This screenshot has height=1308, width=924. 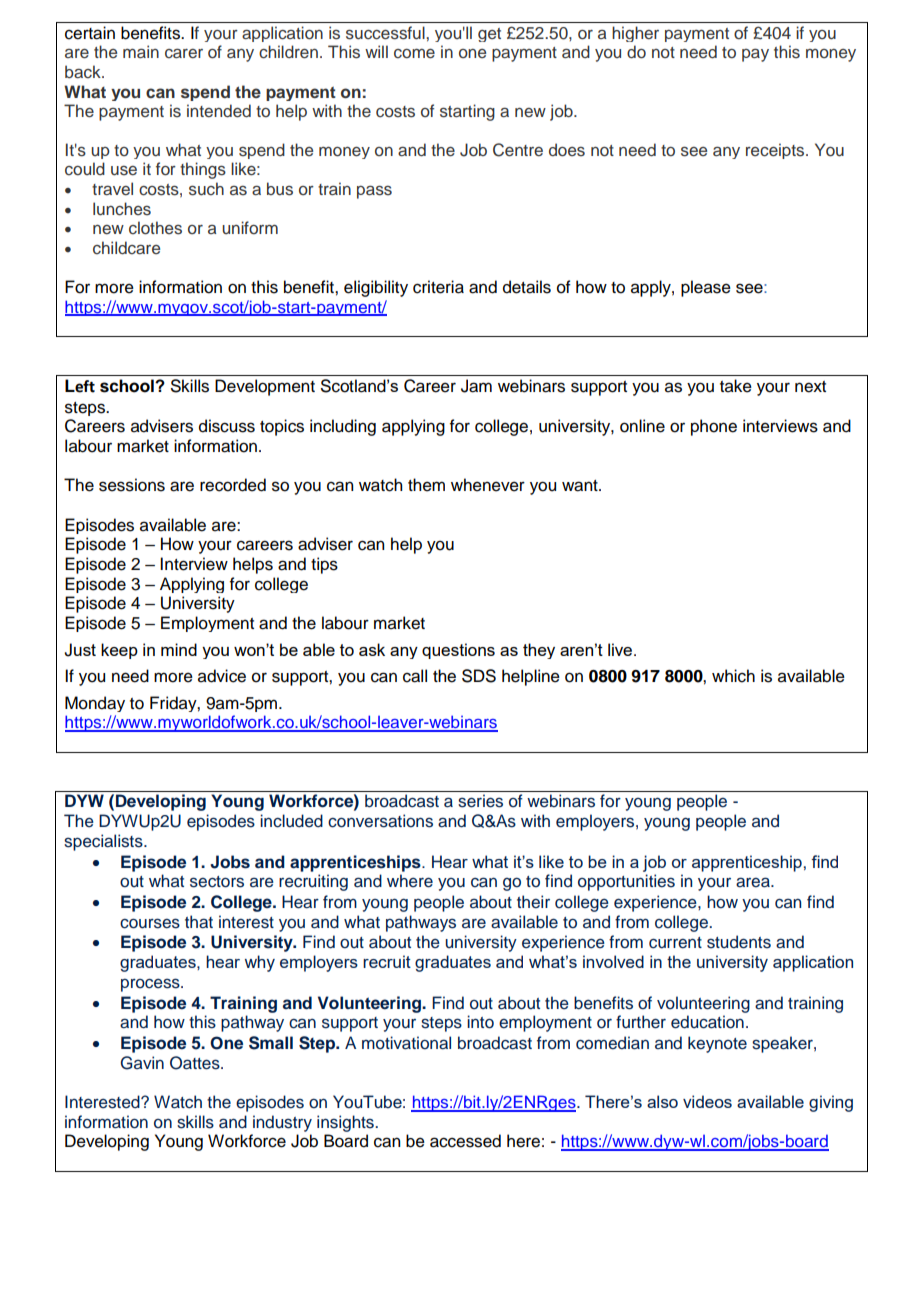 What do you see at coordinates (476, 386) in the screenshot?
I see `Jam` at bounding box center [476, 386].
